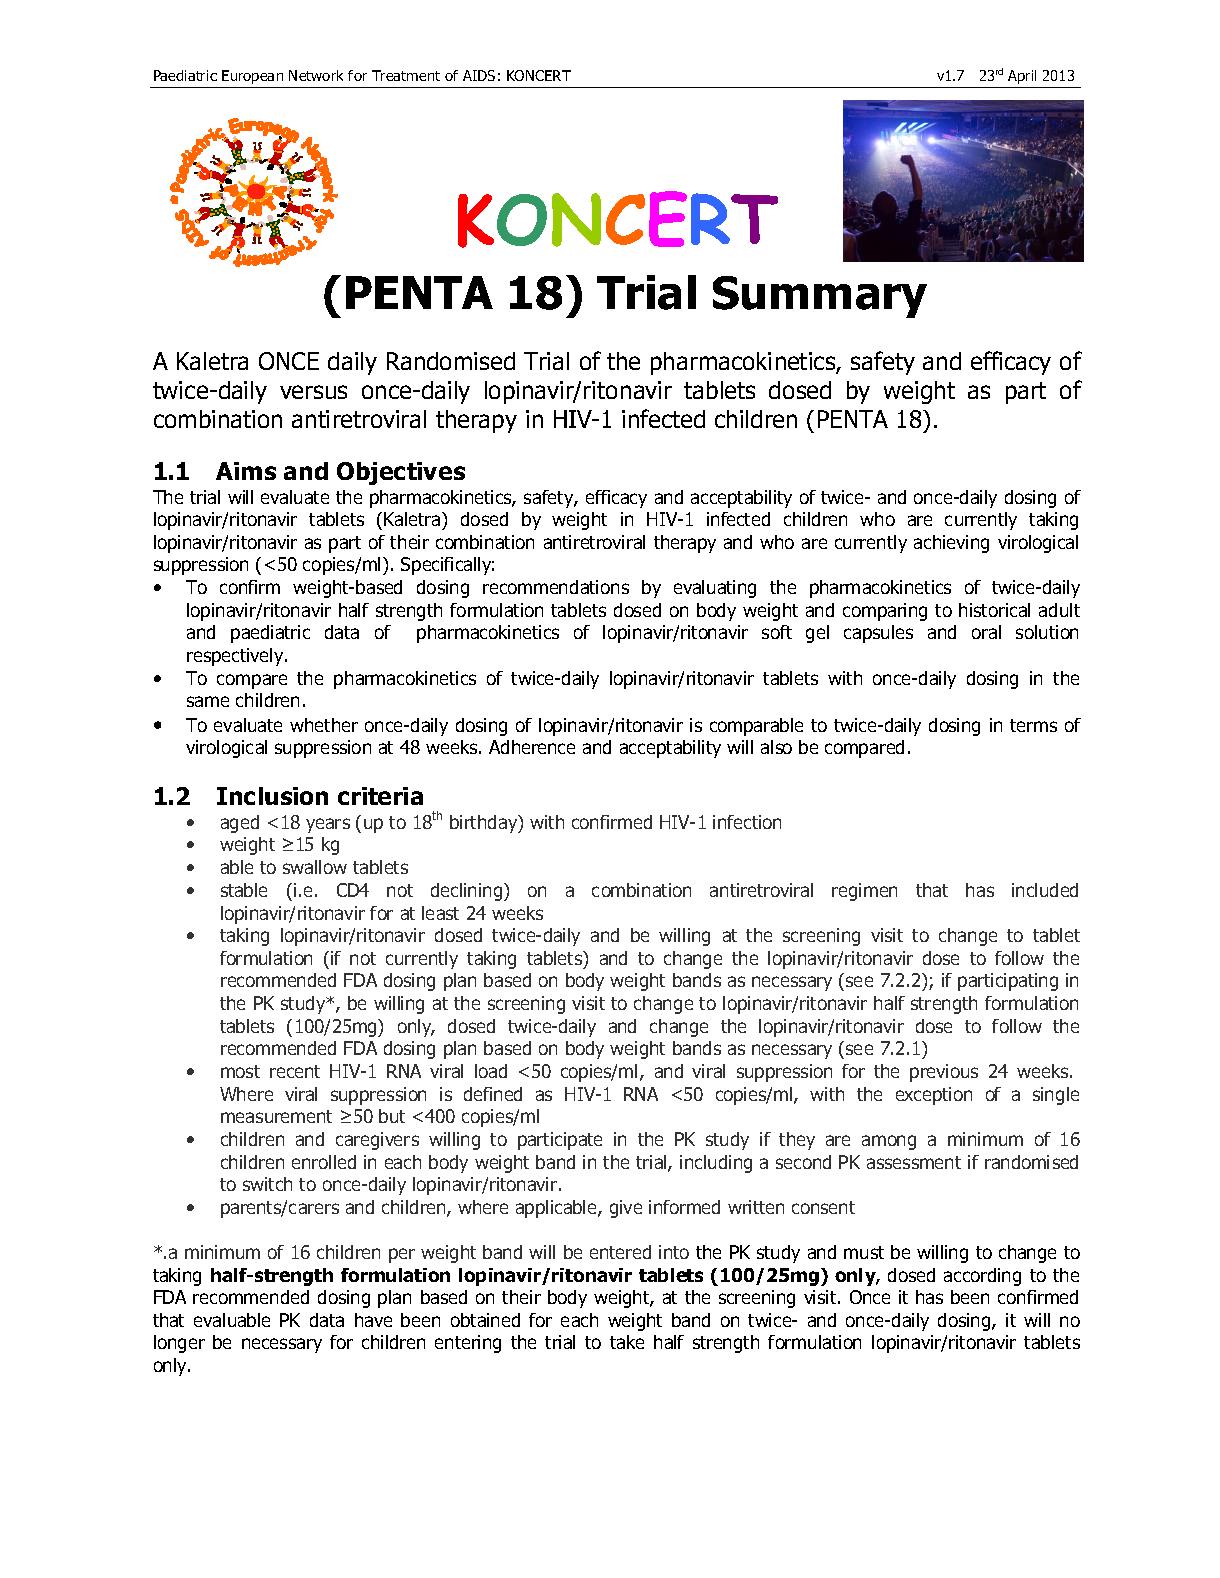  Describe the element at coordinates (1022, 77) in the screenshot. I see `April` at that location.
